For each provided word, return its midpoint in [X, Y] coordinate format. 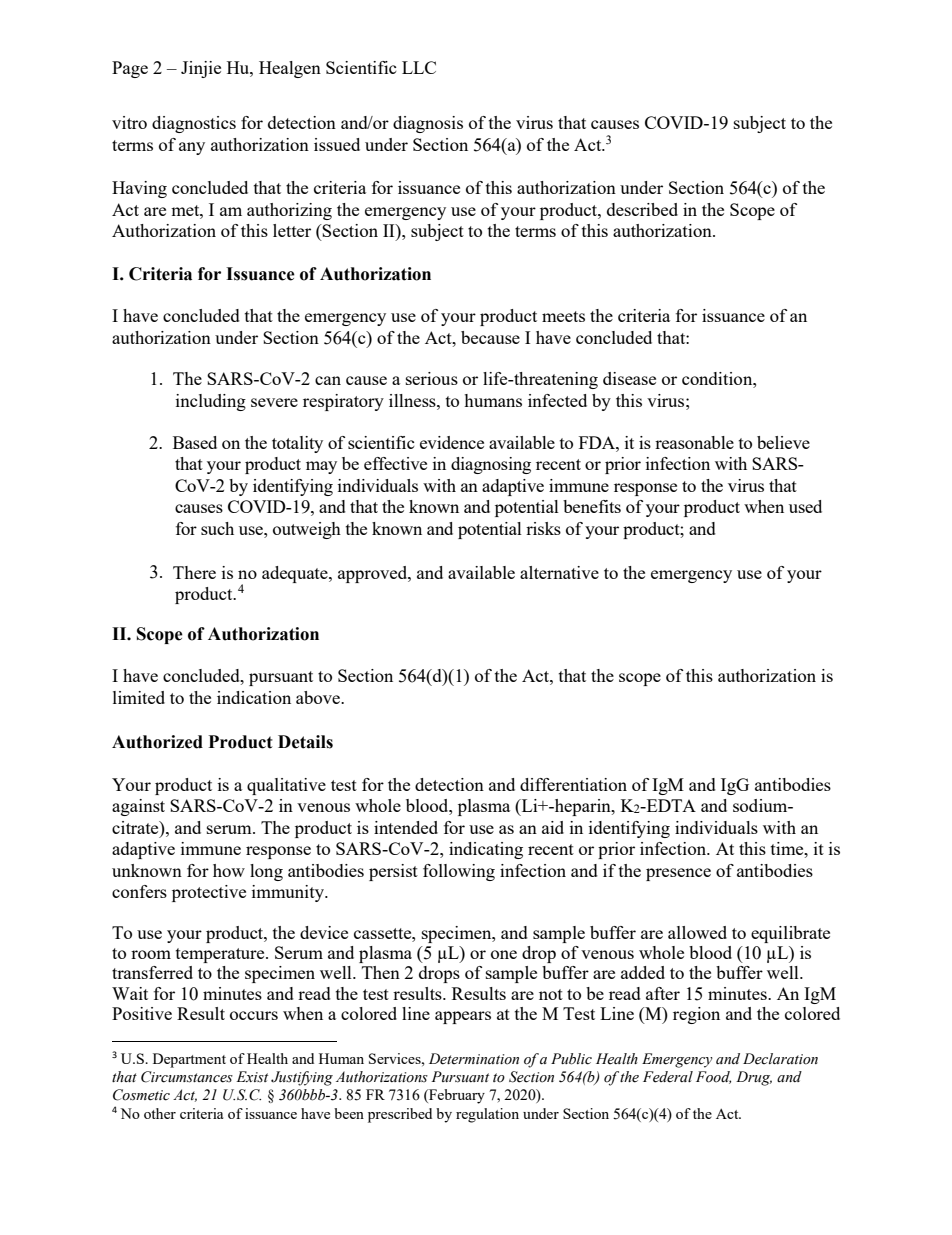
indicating [486, 850]
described [642, 209]
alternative [559, 572]
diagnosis [428, 124]
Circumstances [187, 1077]
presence [678, 874]
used [805, 506]
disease [629, 378]
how [229, 870]
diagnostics [194, 124]
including [211, 402]
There [194, 572]
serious [432, 378]
